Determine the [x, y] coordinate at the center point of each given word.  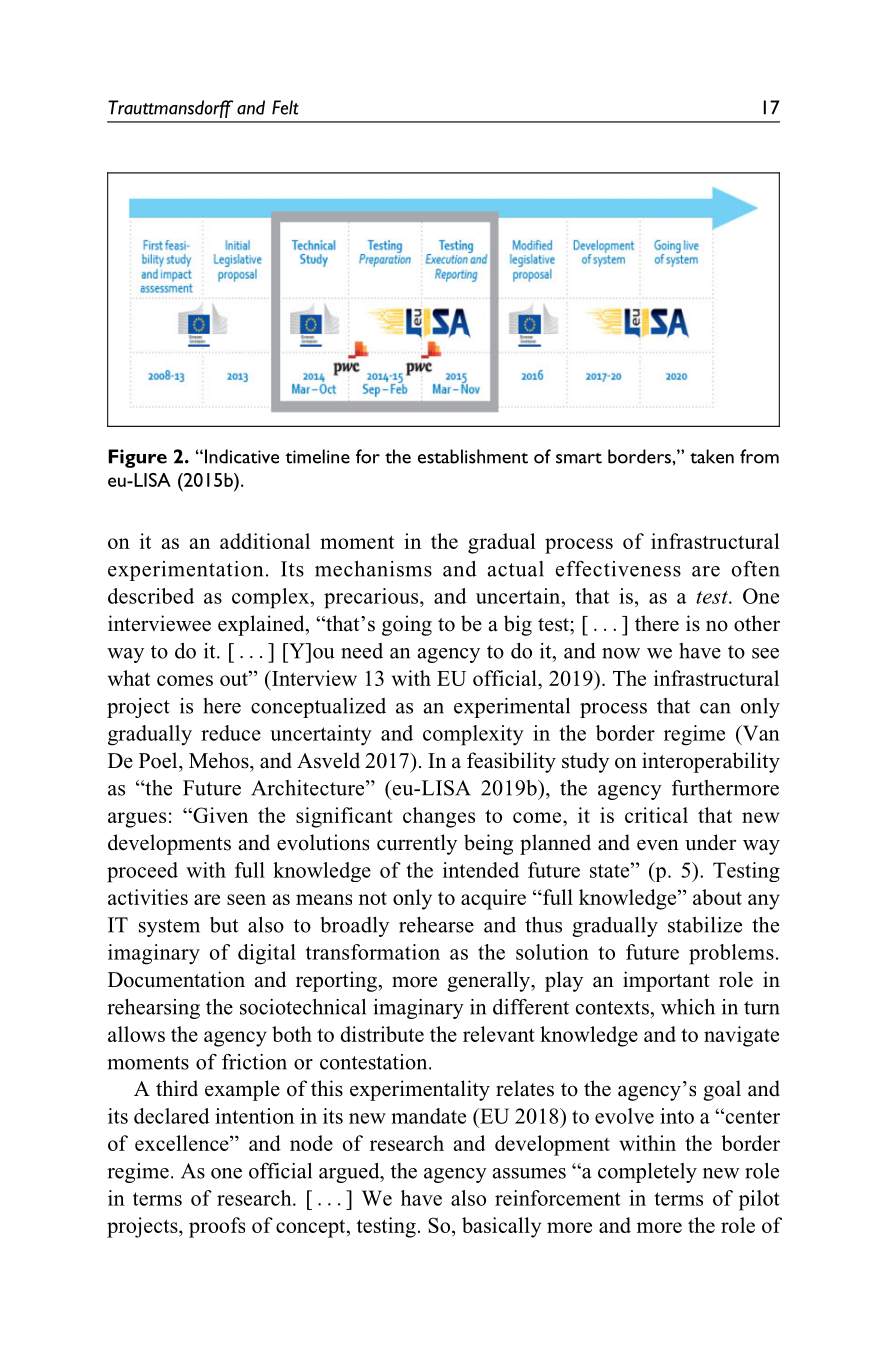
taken [712, 456]
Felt [285, 107]
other [757, 623]
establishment [473, 456]
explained [262, 625]
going [407, 625]
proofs [217, 1227]
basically [501, 1227]
